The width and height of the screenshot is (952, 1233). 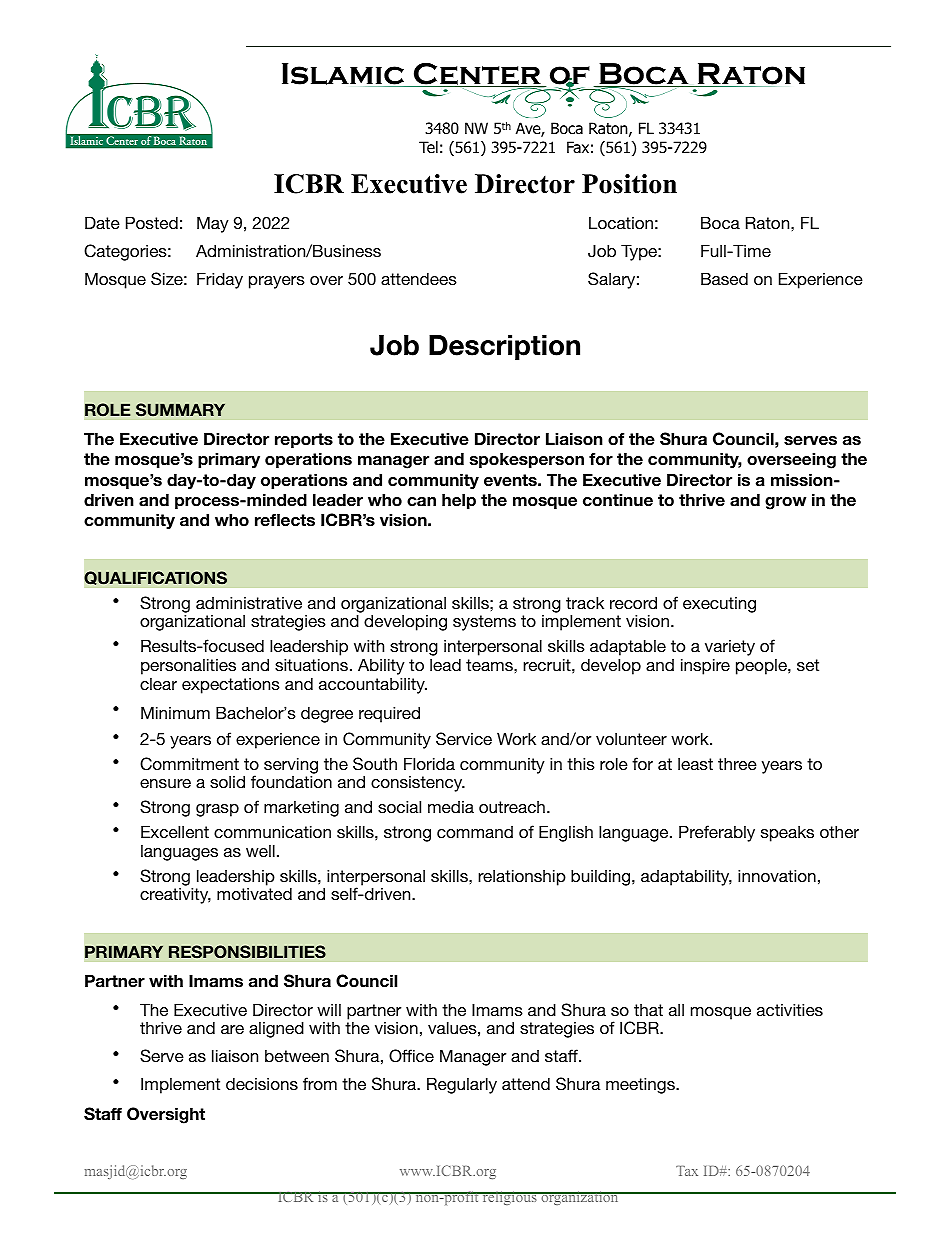 I want to click on Description, so click(x=504, y=347).
